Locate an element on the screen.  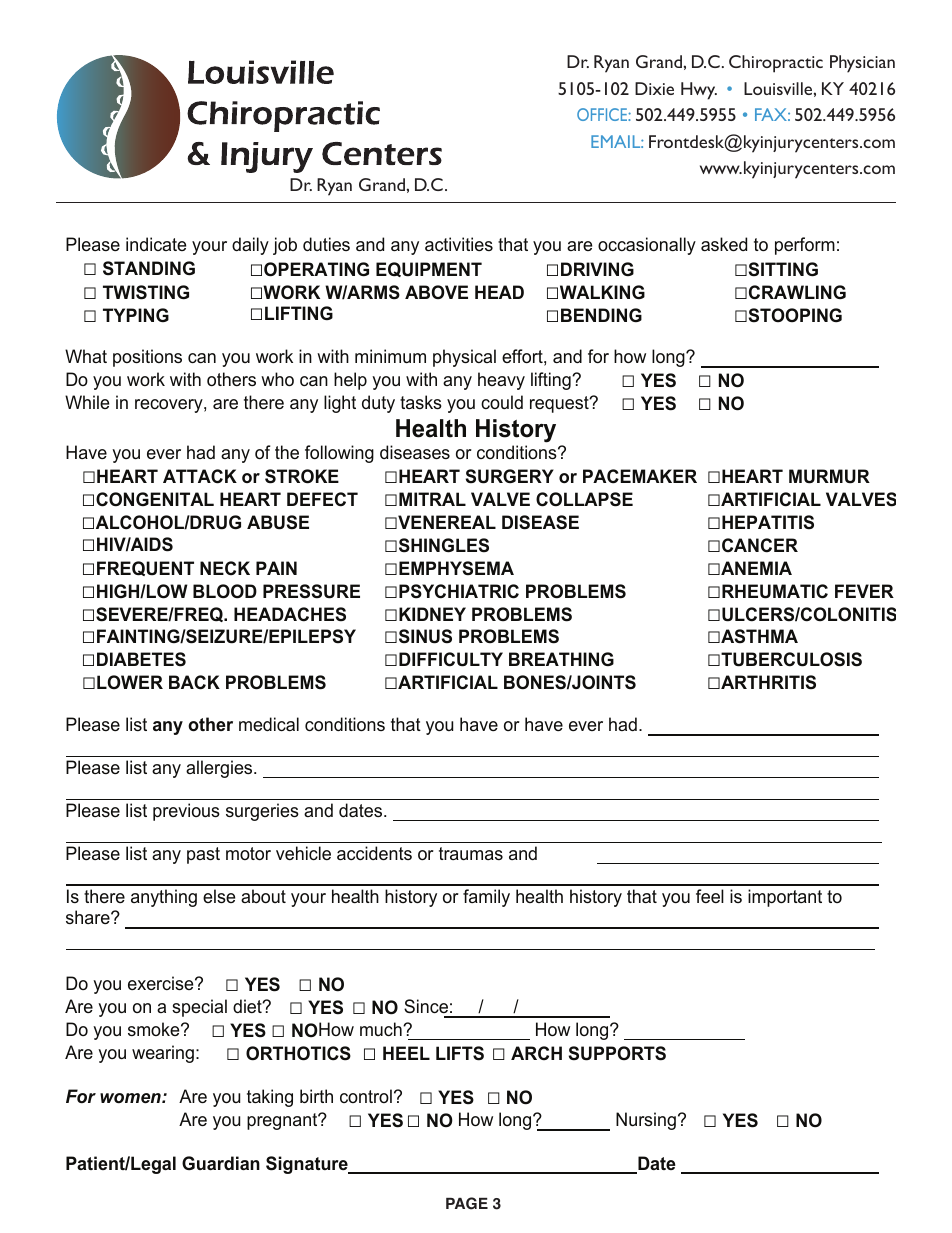
indicate is located at coordinates (156, 244).
